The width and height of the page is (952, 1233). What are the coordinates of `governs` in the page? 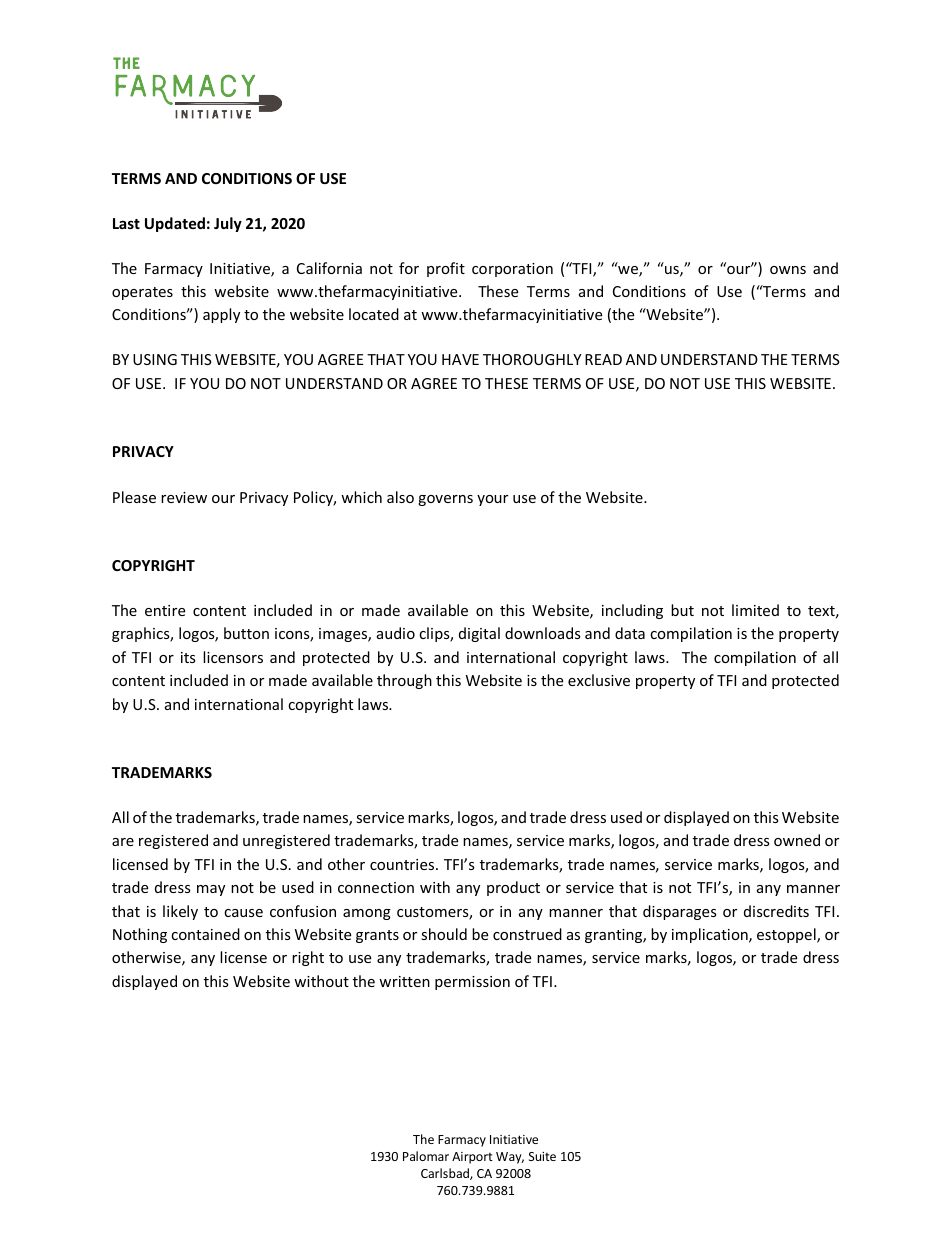 It's located at (445, 500).
